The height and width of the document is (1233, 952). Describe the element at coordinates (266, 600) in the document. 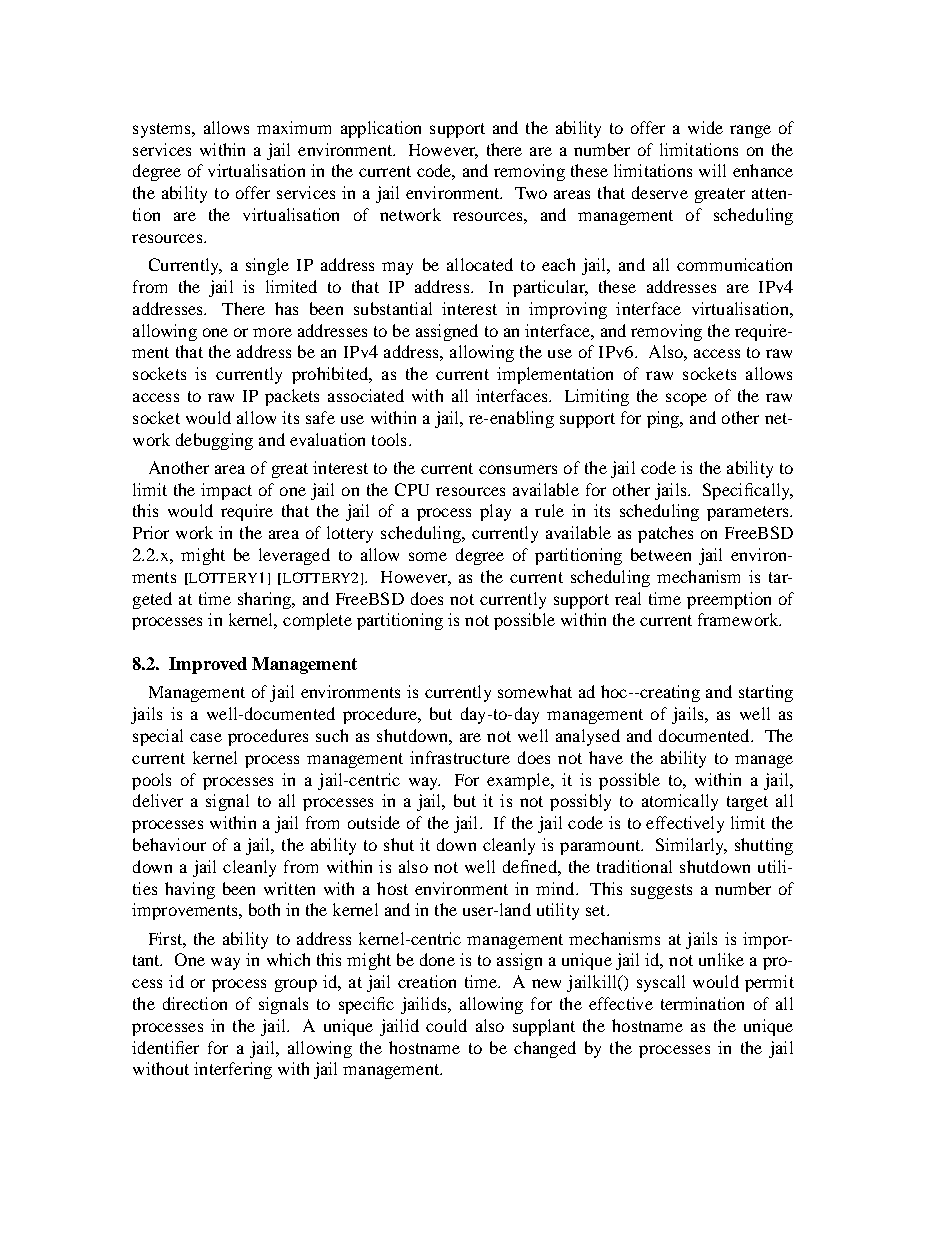

I see `sharing` at that location.
